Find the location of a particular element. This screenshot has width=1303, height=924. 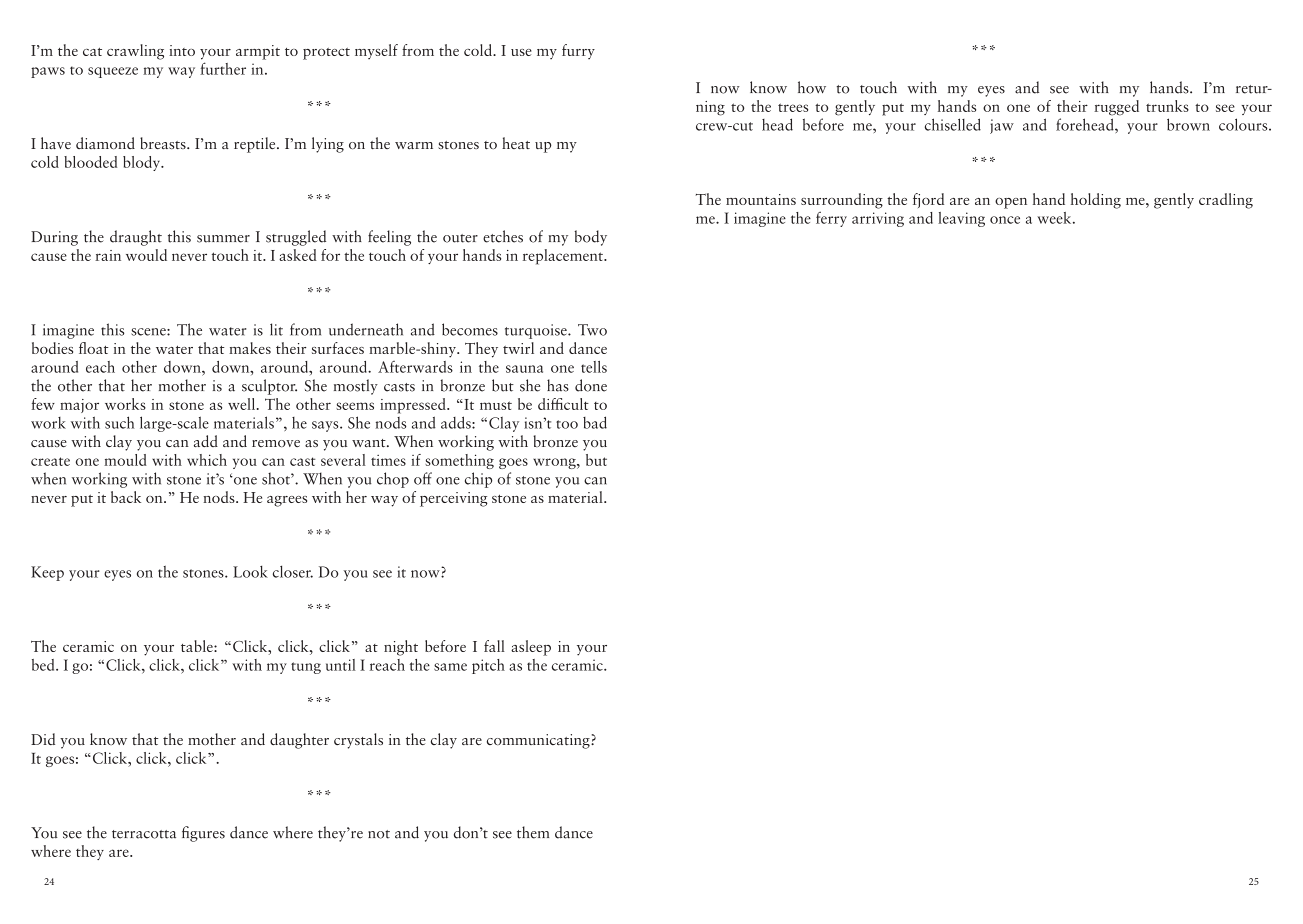

figures is located at coordinates (203, 834).
